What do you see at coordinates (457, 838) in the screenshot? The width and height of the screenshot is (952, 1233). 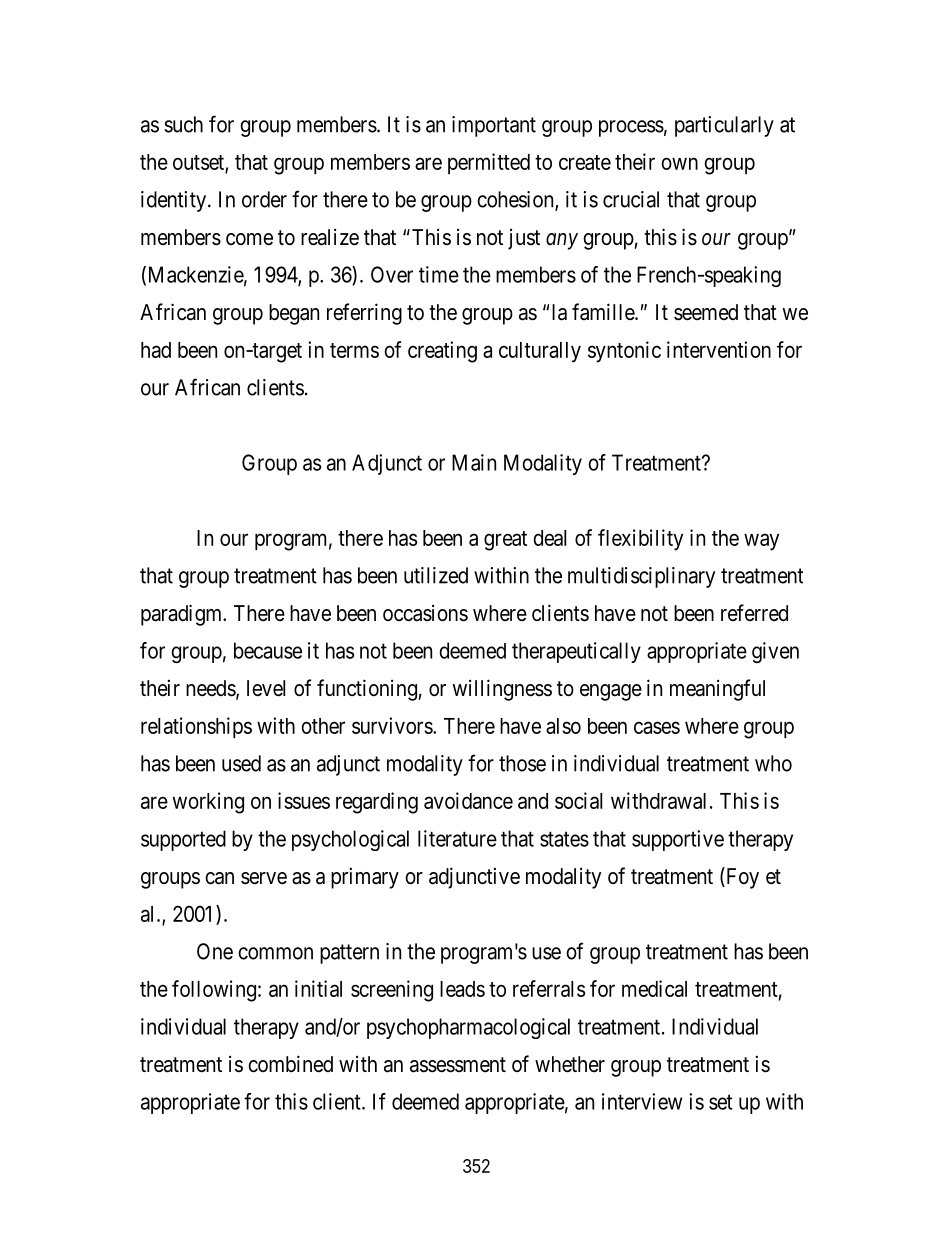 I see `literature` at bounding box center [457, 838].
